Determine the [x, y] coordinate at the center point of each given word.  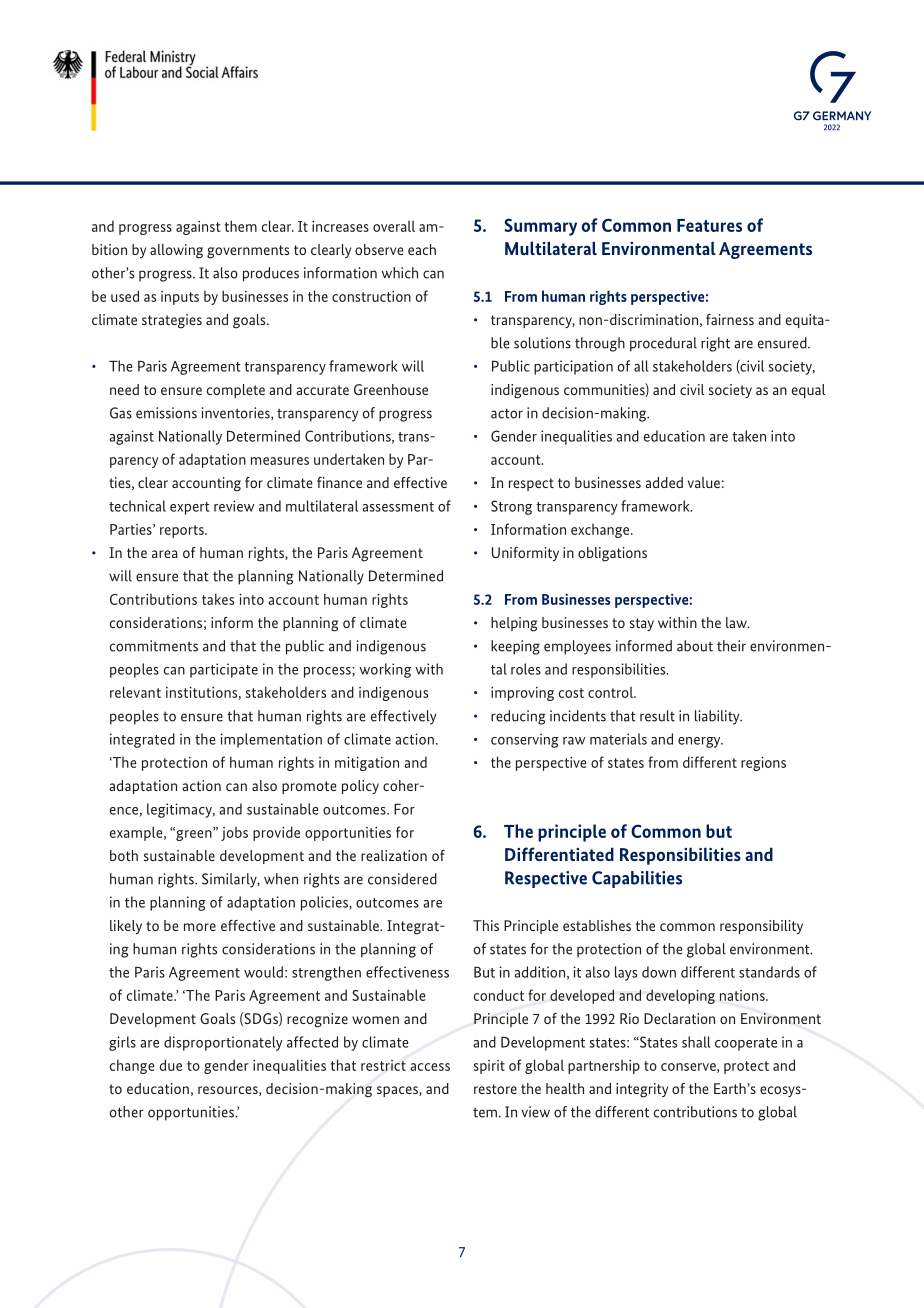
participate [224, 670]
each [422, 249]
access [430, 1067]
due [171, 1065]
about [695, 646]
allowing [176, 251]
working [385, 670]
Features [709, 225]
